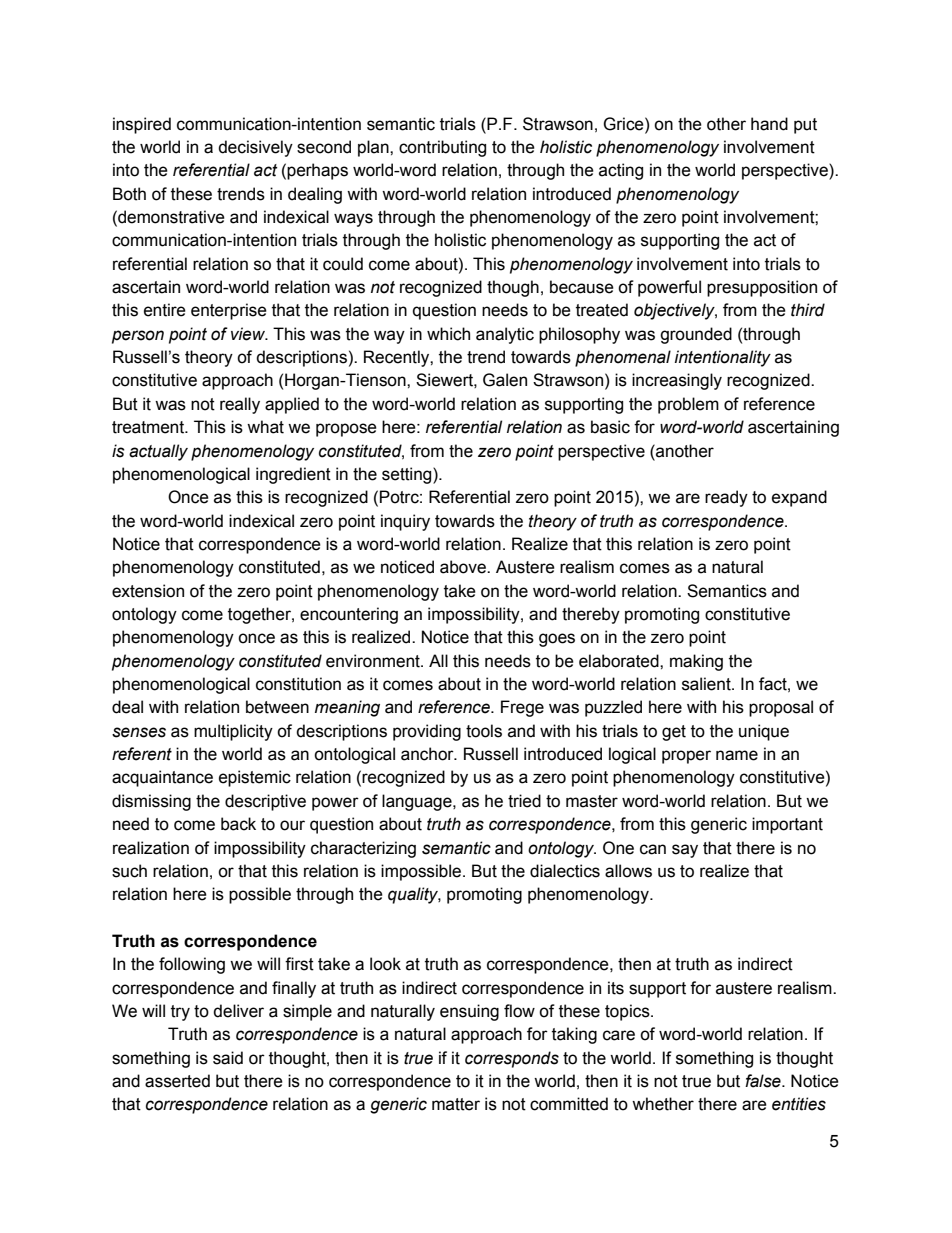 The width and height of the screenshot is (952, 1233). I want to click on ensuing, so click(469, 1012).
